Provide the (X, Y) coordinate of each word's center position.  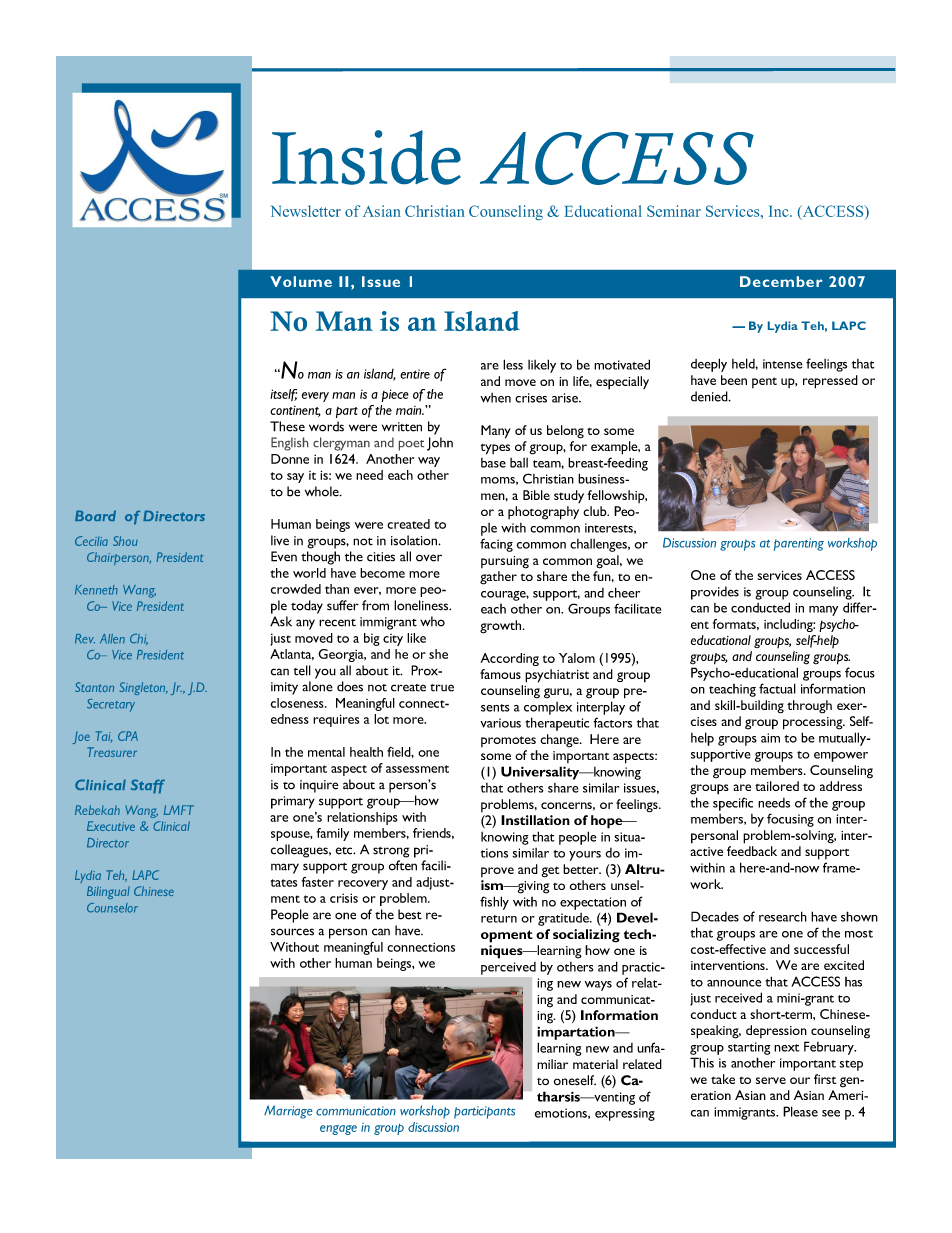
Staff (148, 786)
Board (95, 515)
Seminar (674, 211)
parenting (799, 544)
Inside (366, 157)
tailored (777, 786)
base (493, 463)
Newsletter (306, 211)
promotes (508, 741)
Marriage (288, 1112)
